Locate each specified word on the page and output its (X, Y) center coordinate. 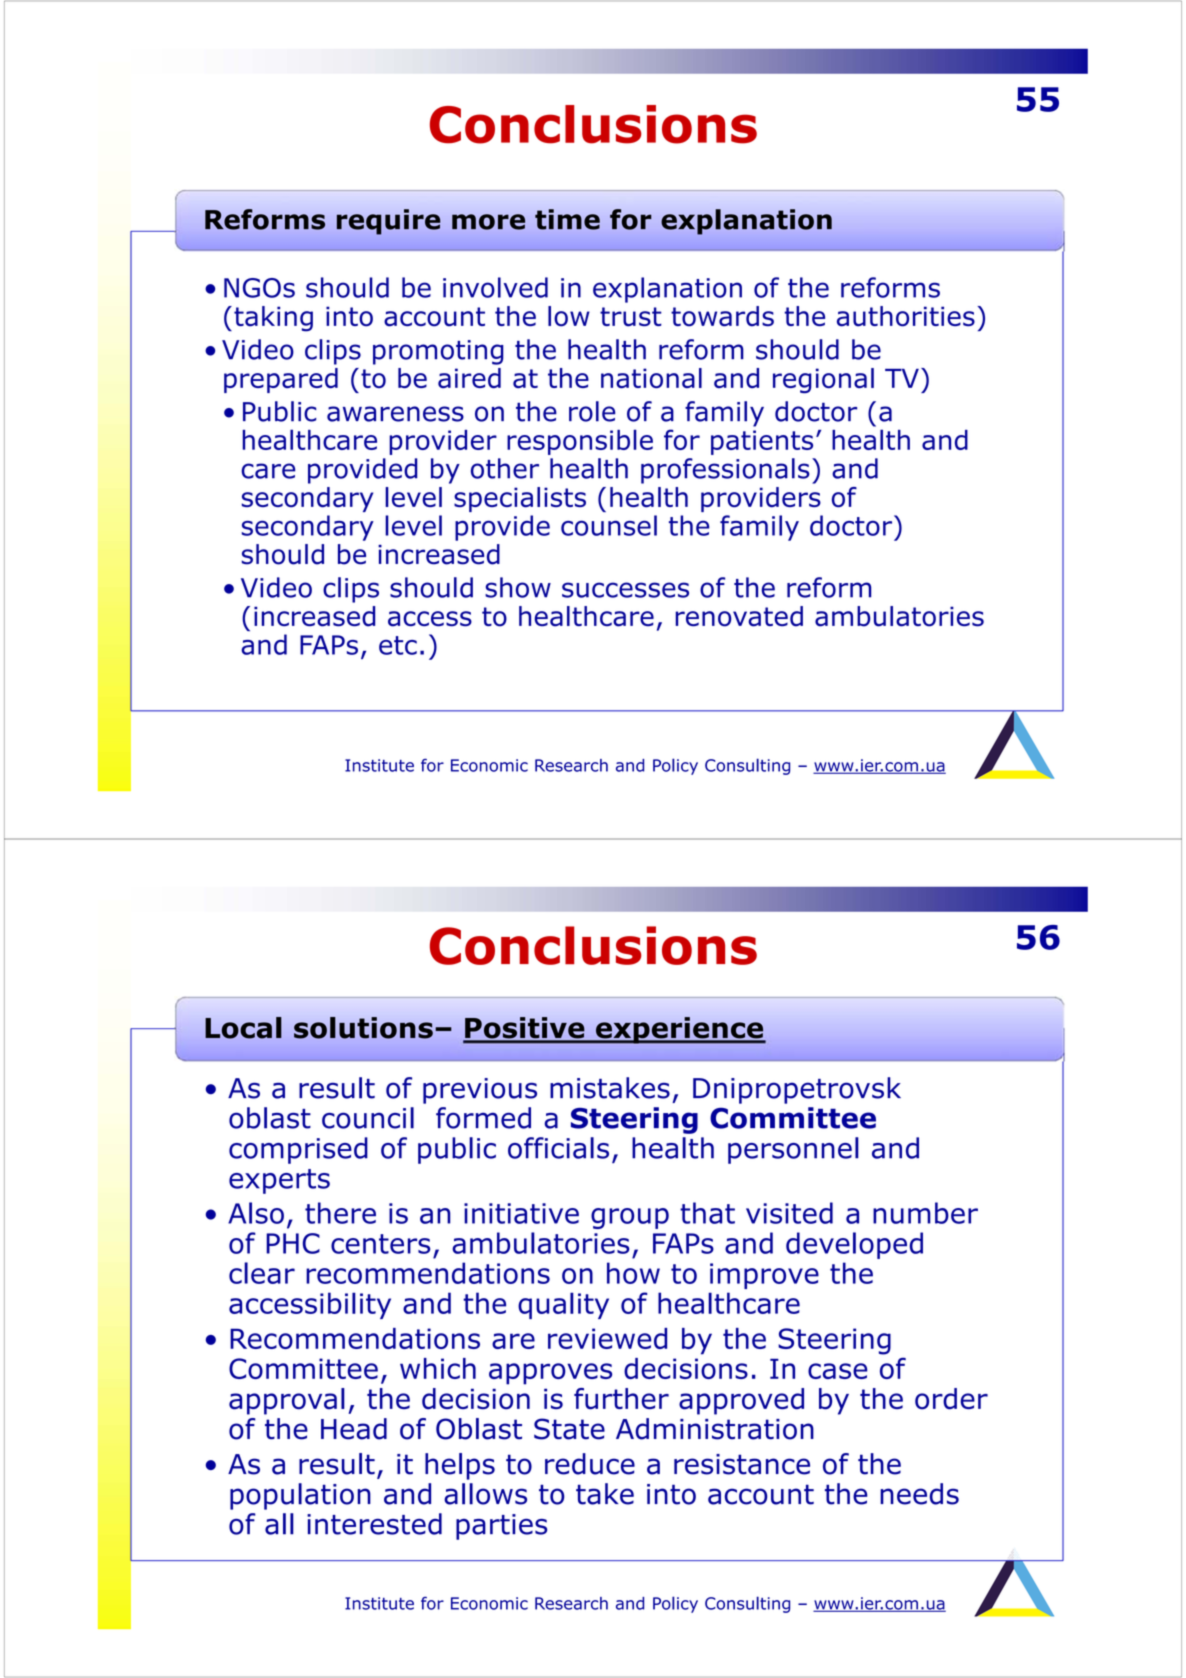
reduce (590, 1464)
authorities (906, 316)
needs (919, 1494)
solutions (363, 1028)
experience (680, 1030)
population (300, 1496)
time (567, 219)
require (389, 222)
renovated (739, 616)
